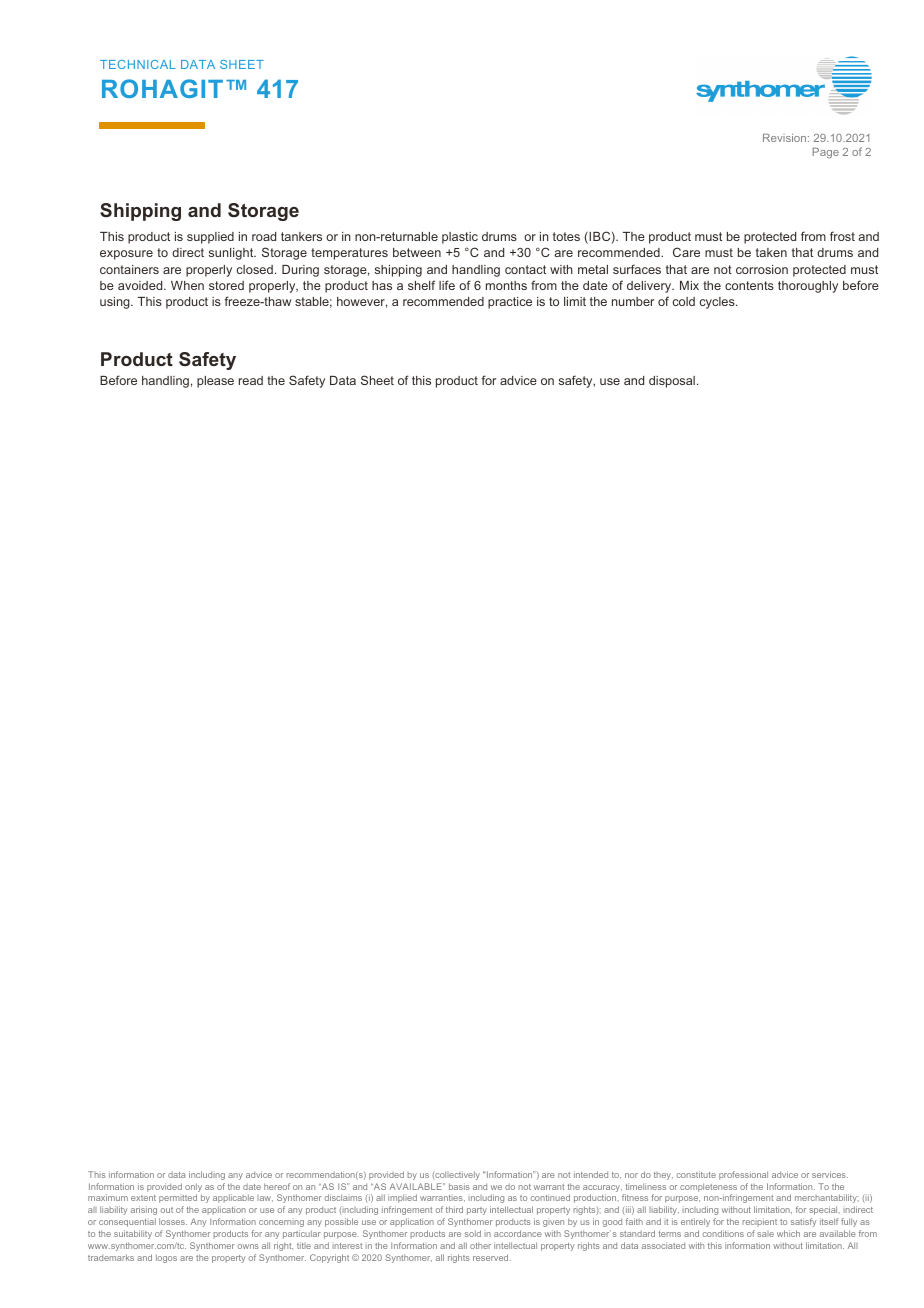 This page has height=1308, width=924. I want to click on practice, so click(510, 303).
